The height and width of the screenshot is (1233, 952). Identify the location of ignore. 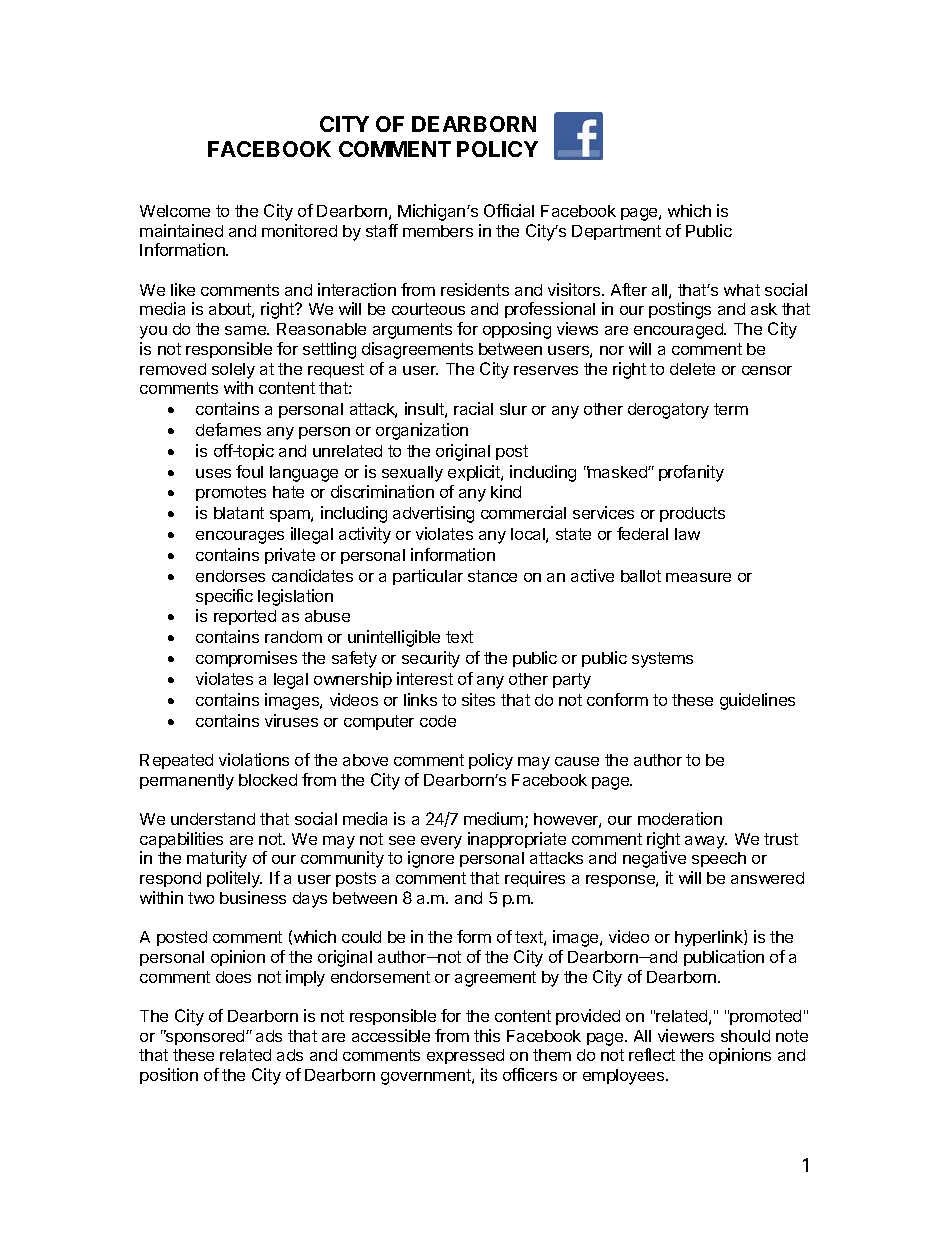
(431, 859).
